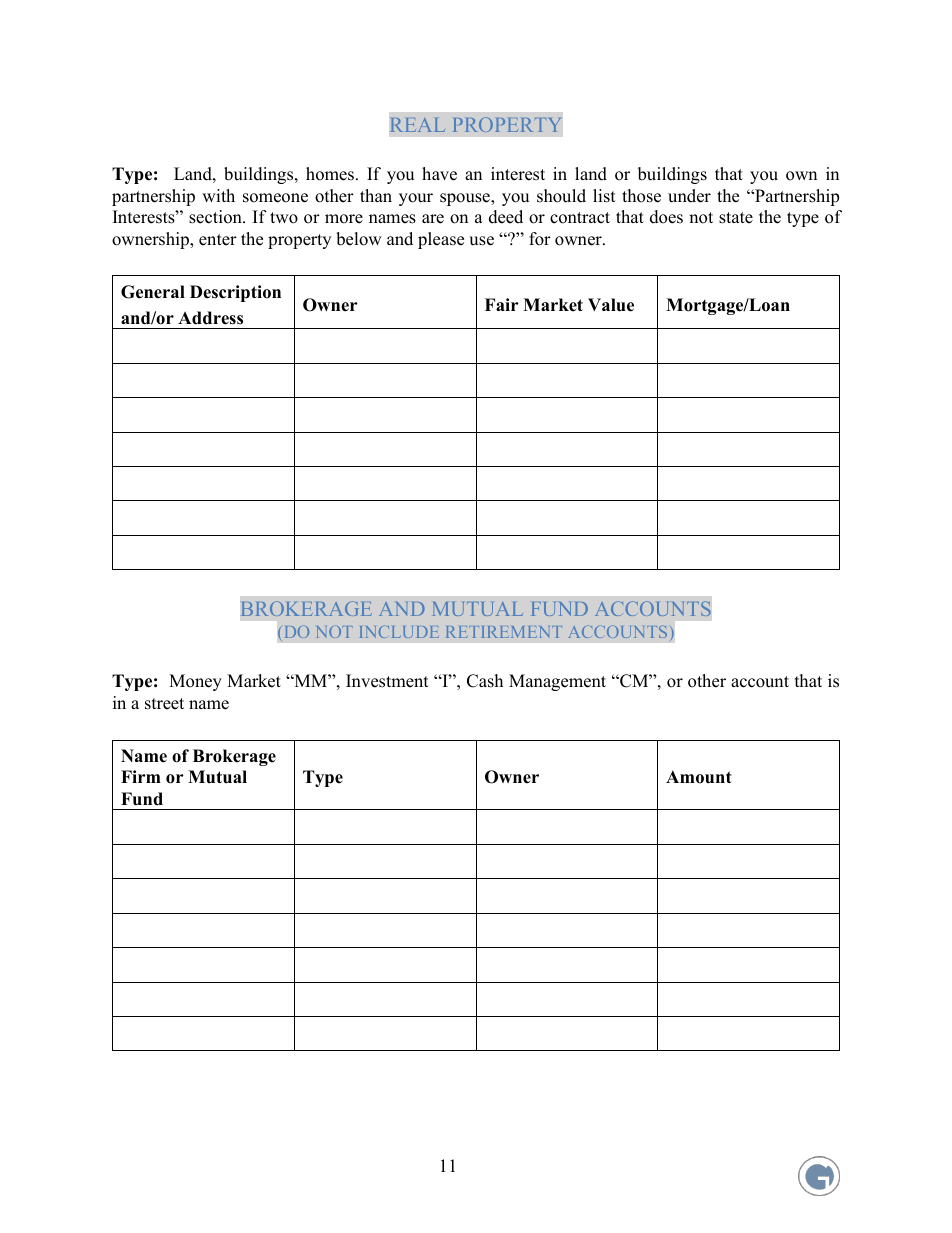 The image size is (952, 1233). I want to click on Money, so click(195, 682).
